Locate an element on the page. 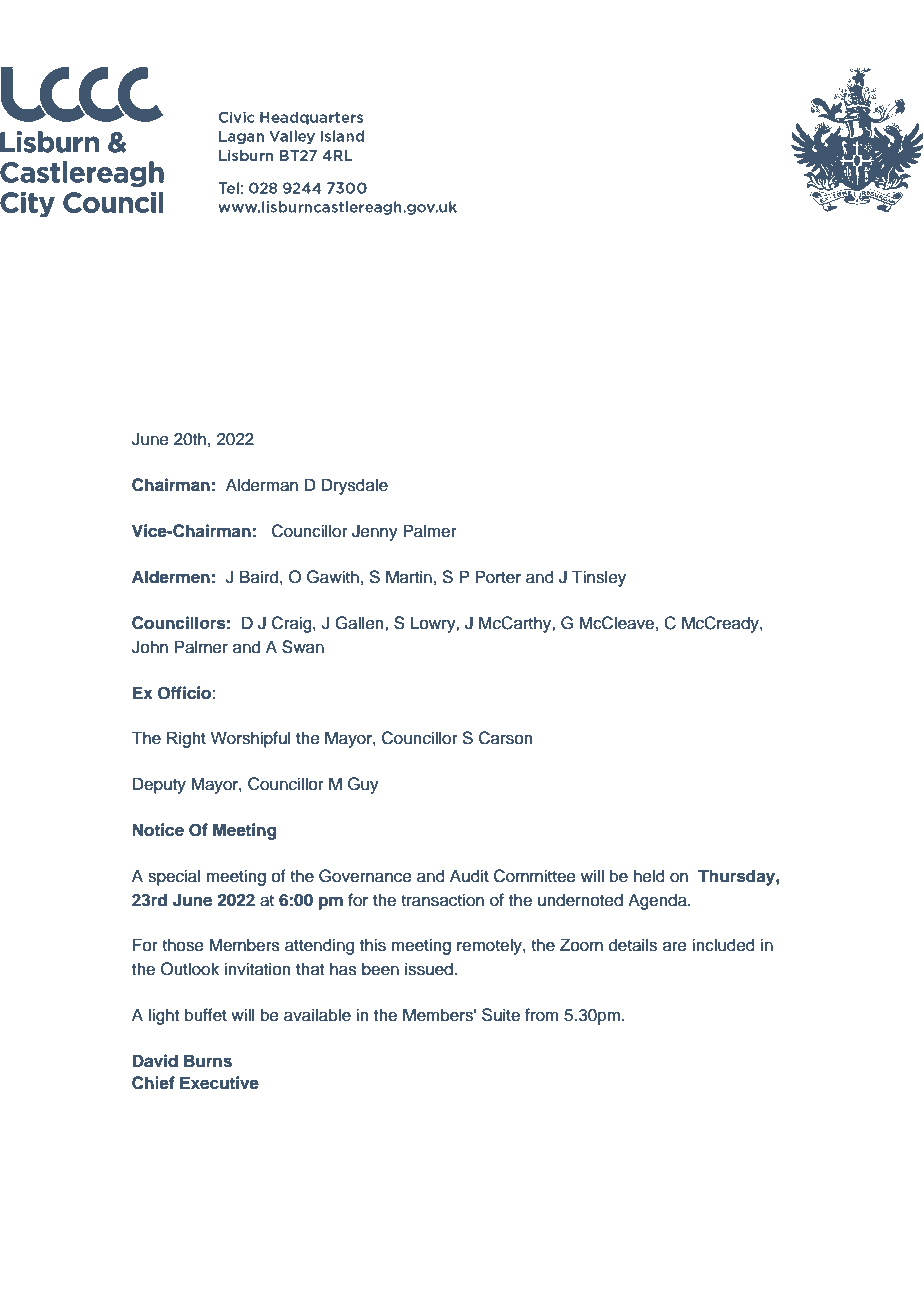 The image size is (924, 1308). Suite is located at coordinates (501, 1015).
